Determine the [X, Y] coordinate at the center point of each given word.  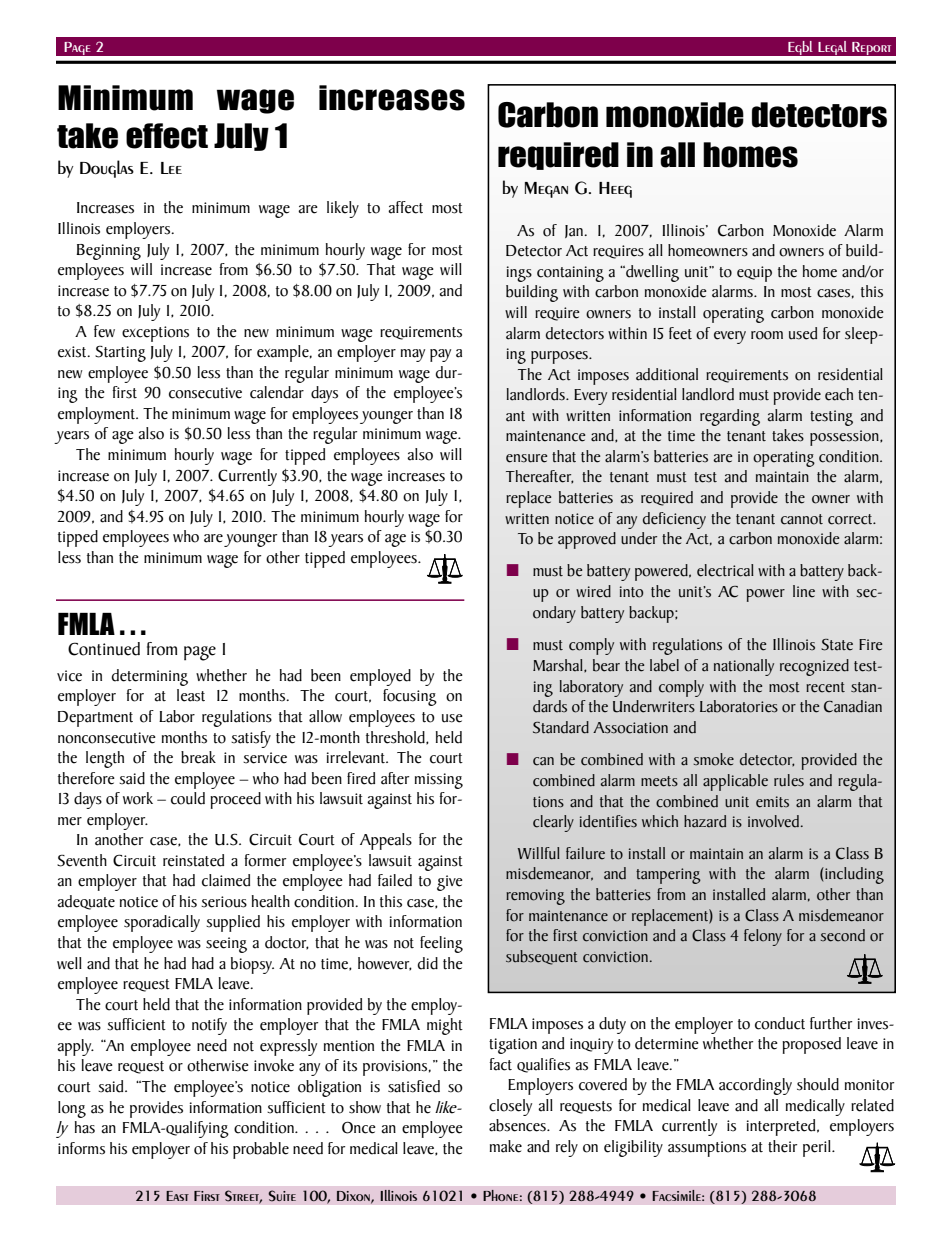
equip [754, 274]
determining [149, 677]
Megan [546, 190]
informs [81, 1148]
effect [167, 136]
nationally [744, 667]
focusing [410, 697]
